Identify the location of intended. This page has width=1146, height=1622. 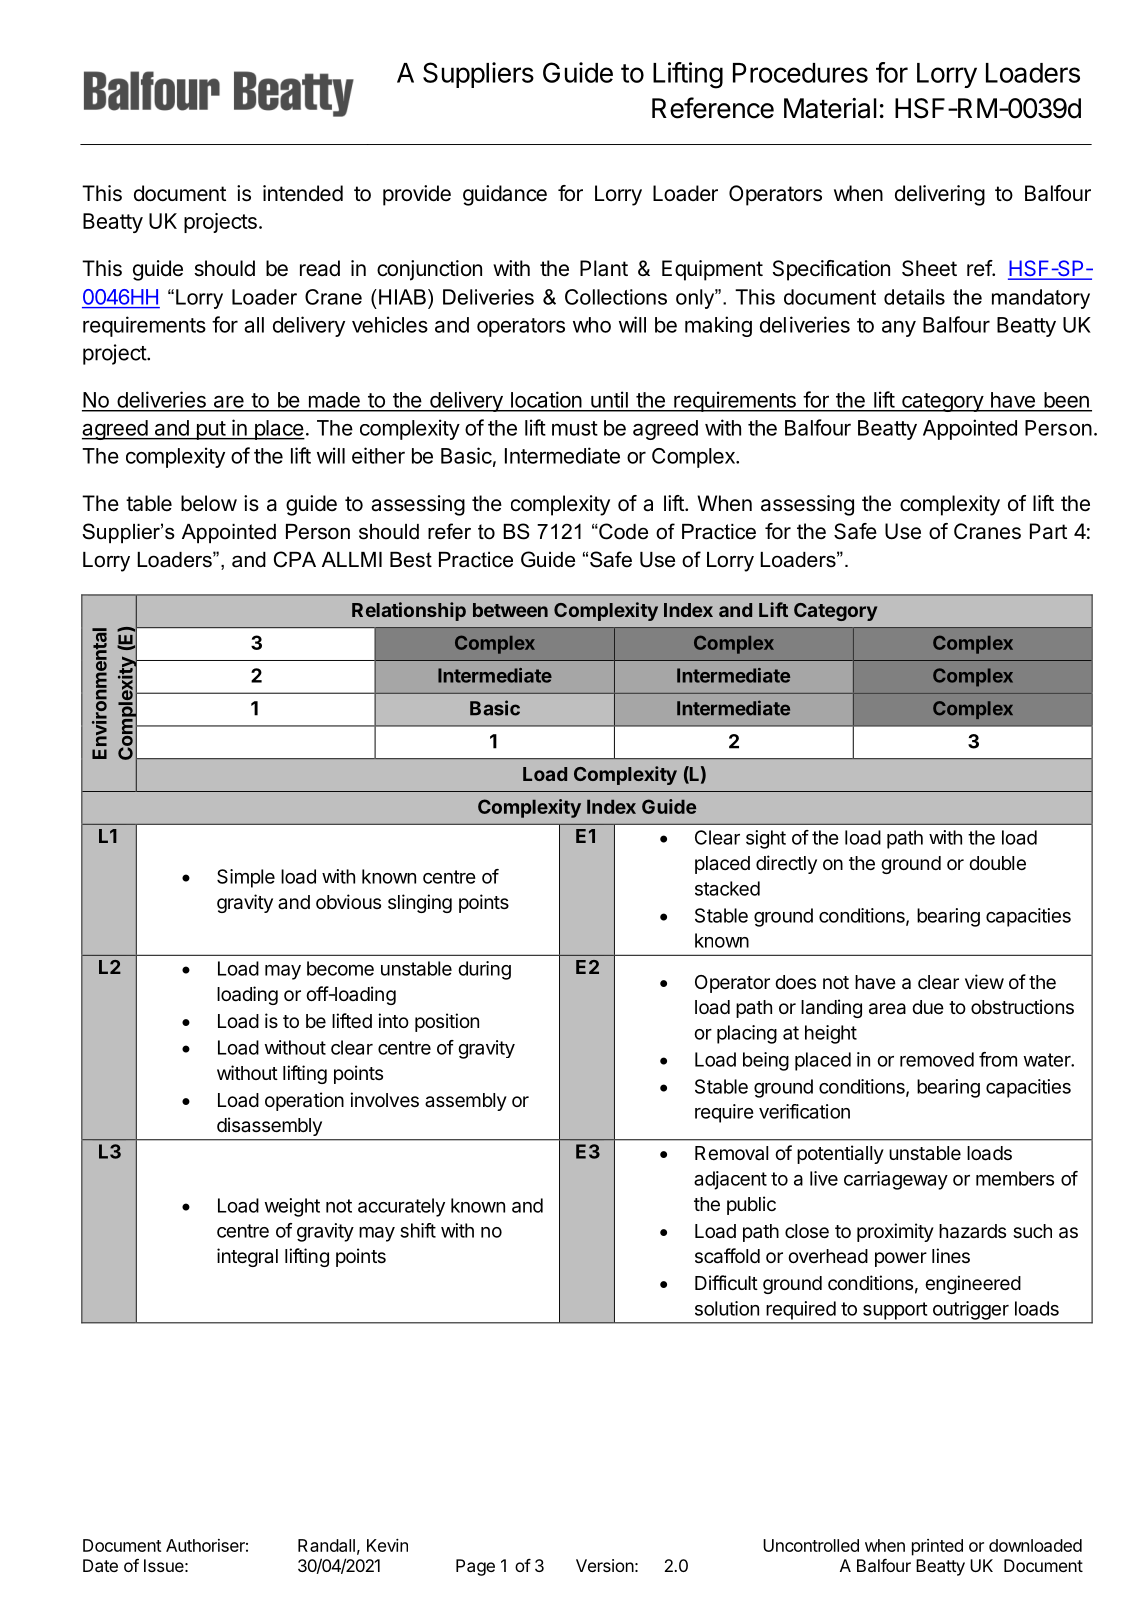
(303, 193).
